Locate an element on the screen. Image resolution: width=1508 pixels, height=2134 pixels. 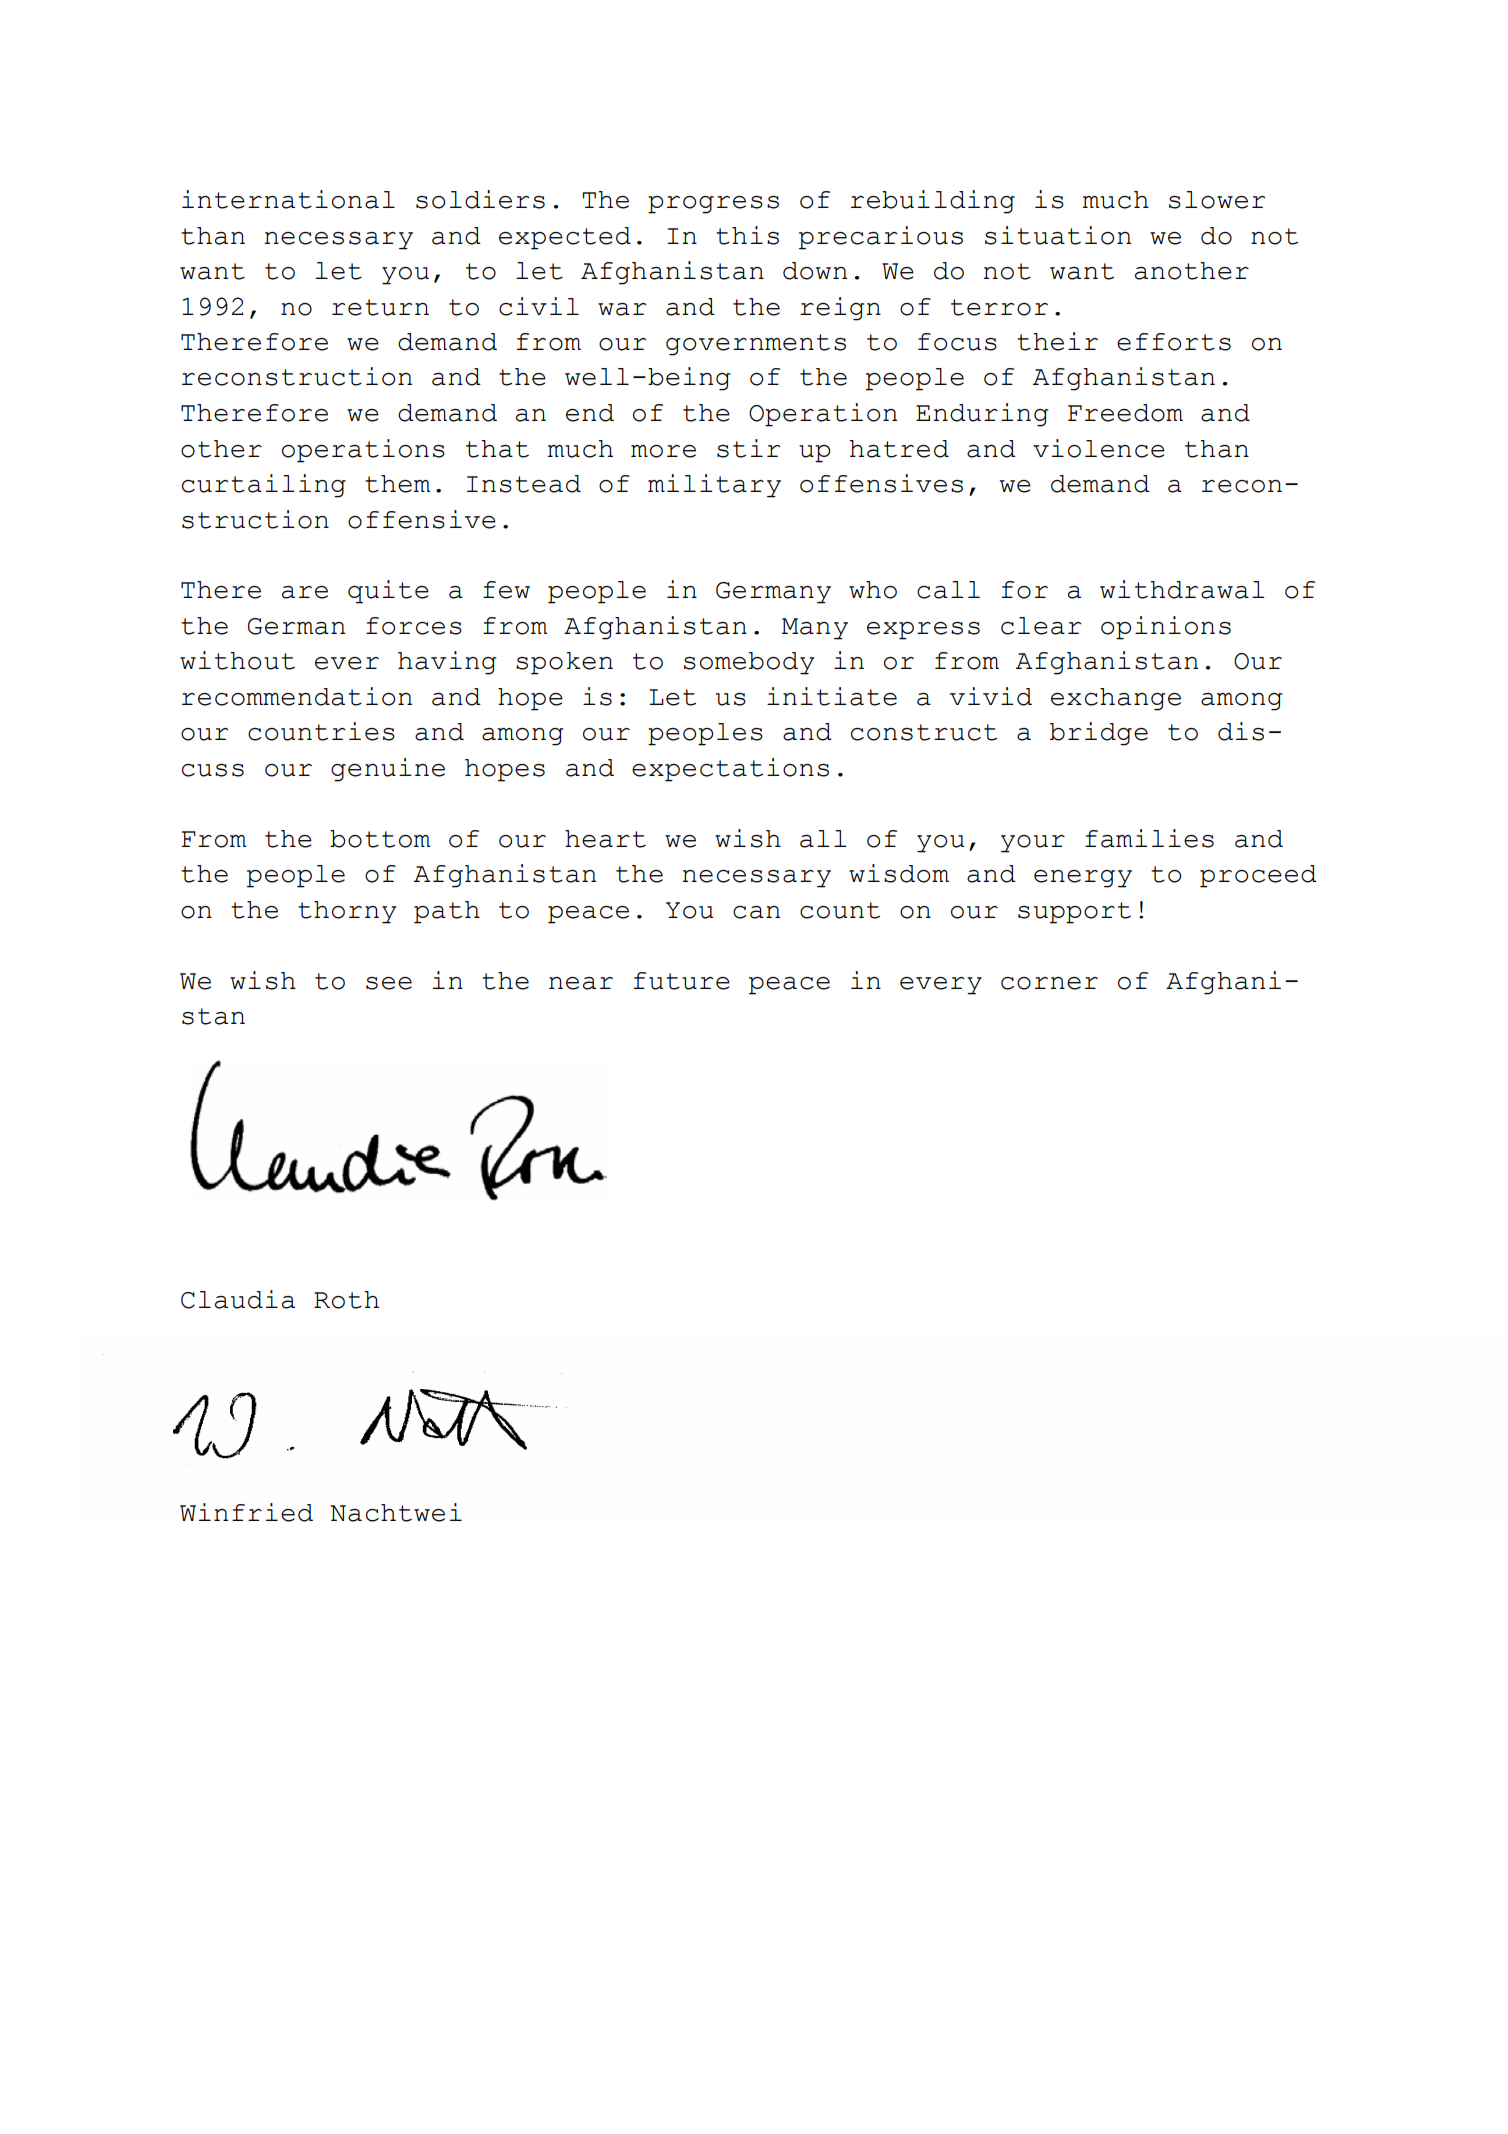
situation is located at coordinates (1058, 235).
